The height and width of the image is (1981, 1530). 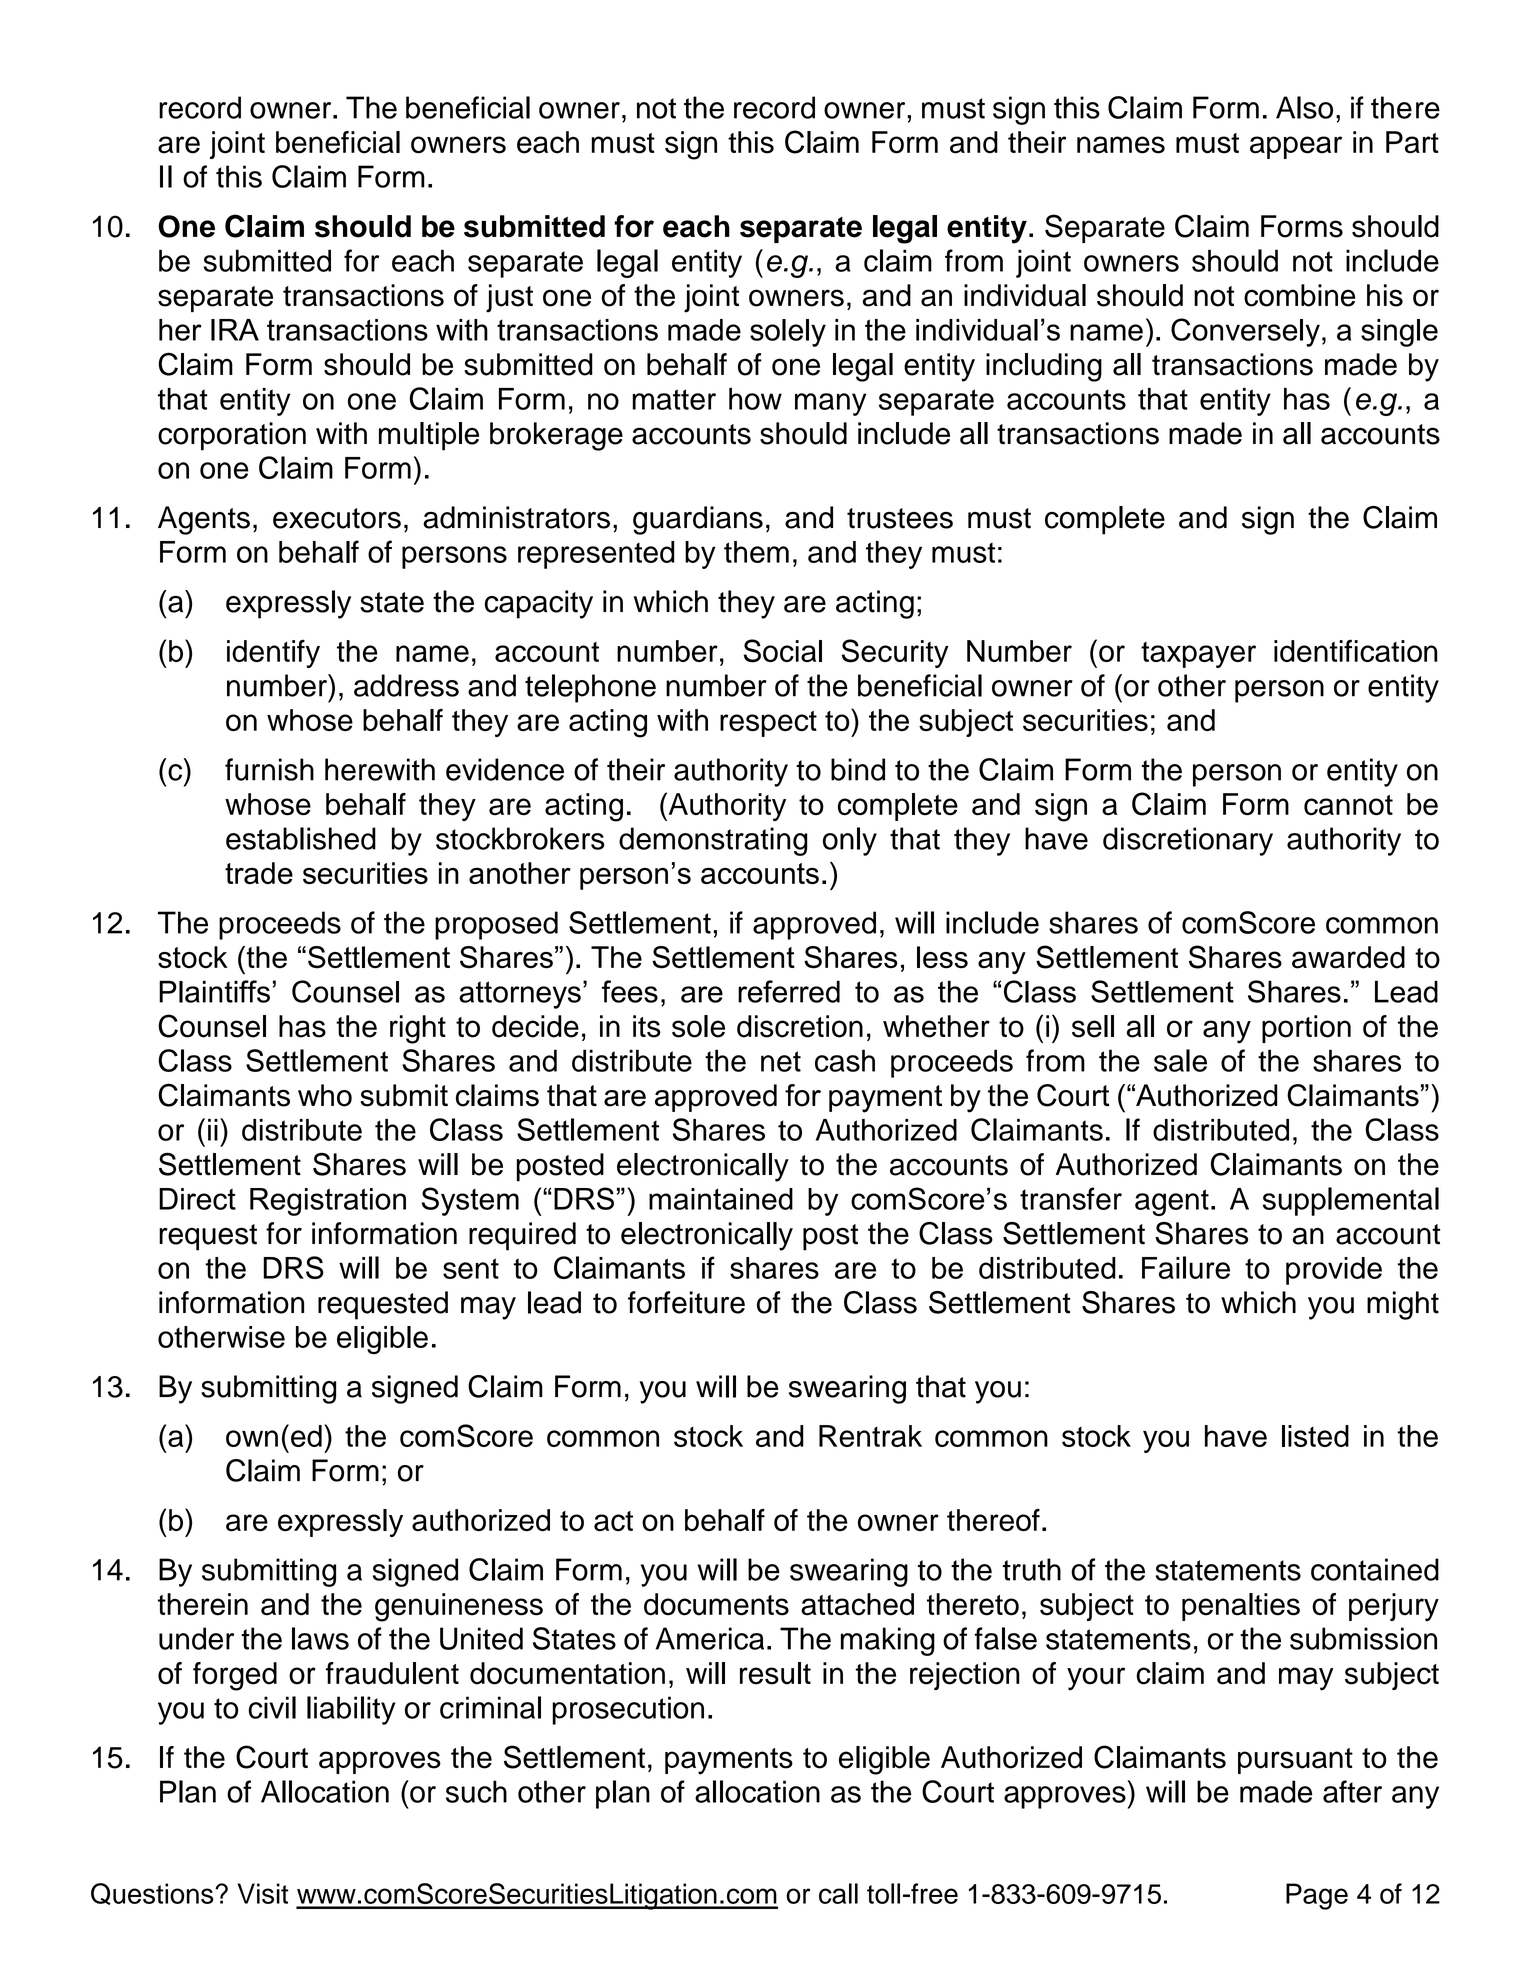 I want to click on provide, so click(x=1334, y=1271).
